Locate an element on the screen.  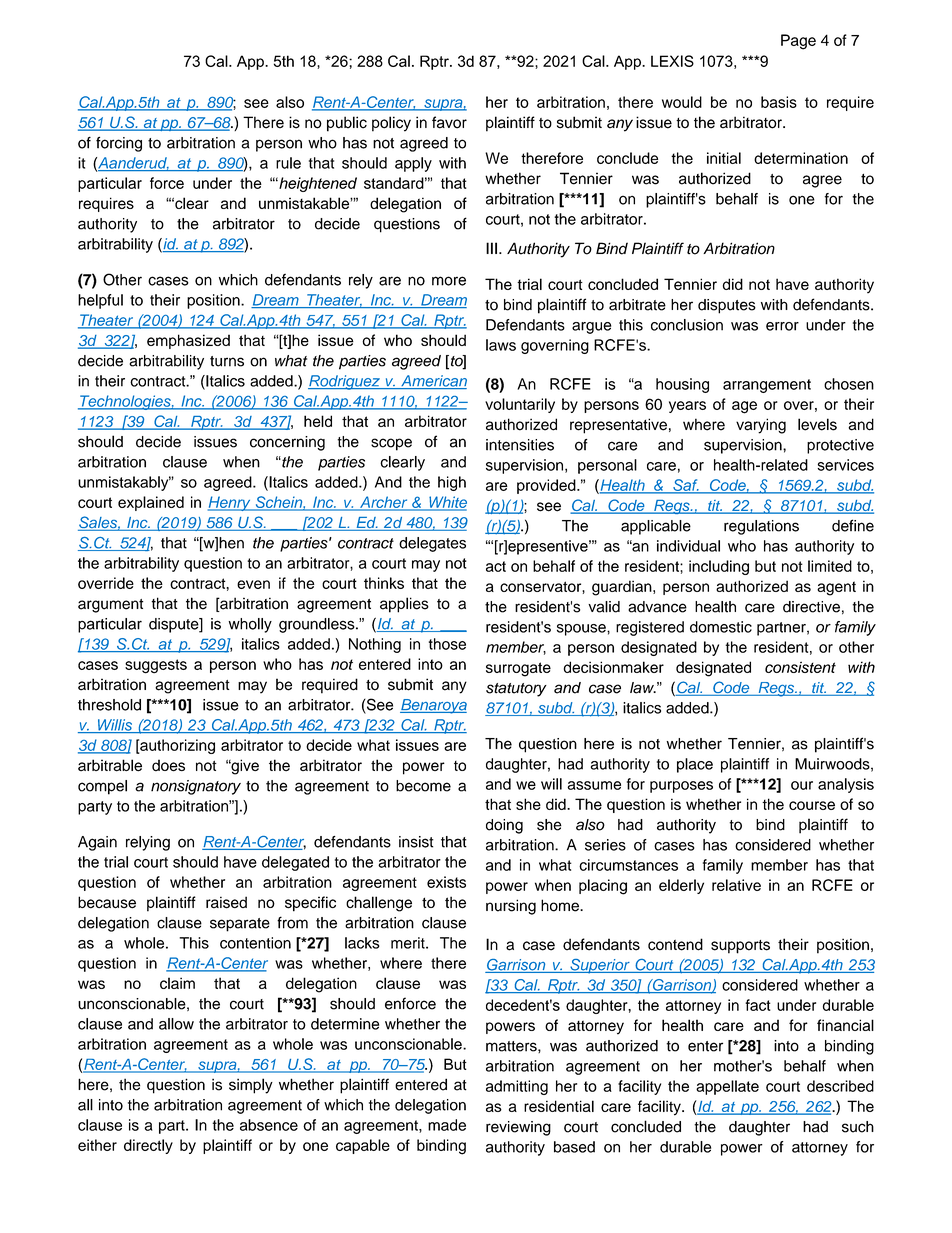
course is located at coordinates (812, 805).
